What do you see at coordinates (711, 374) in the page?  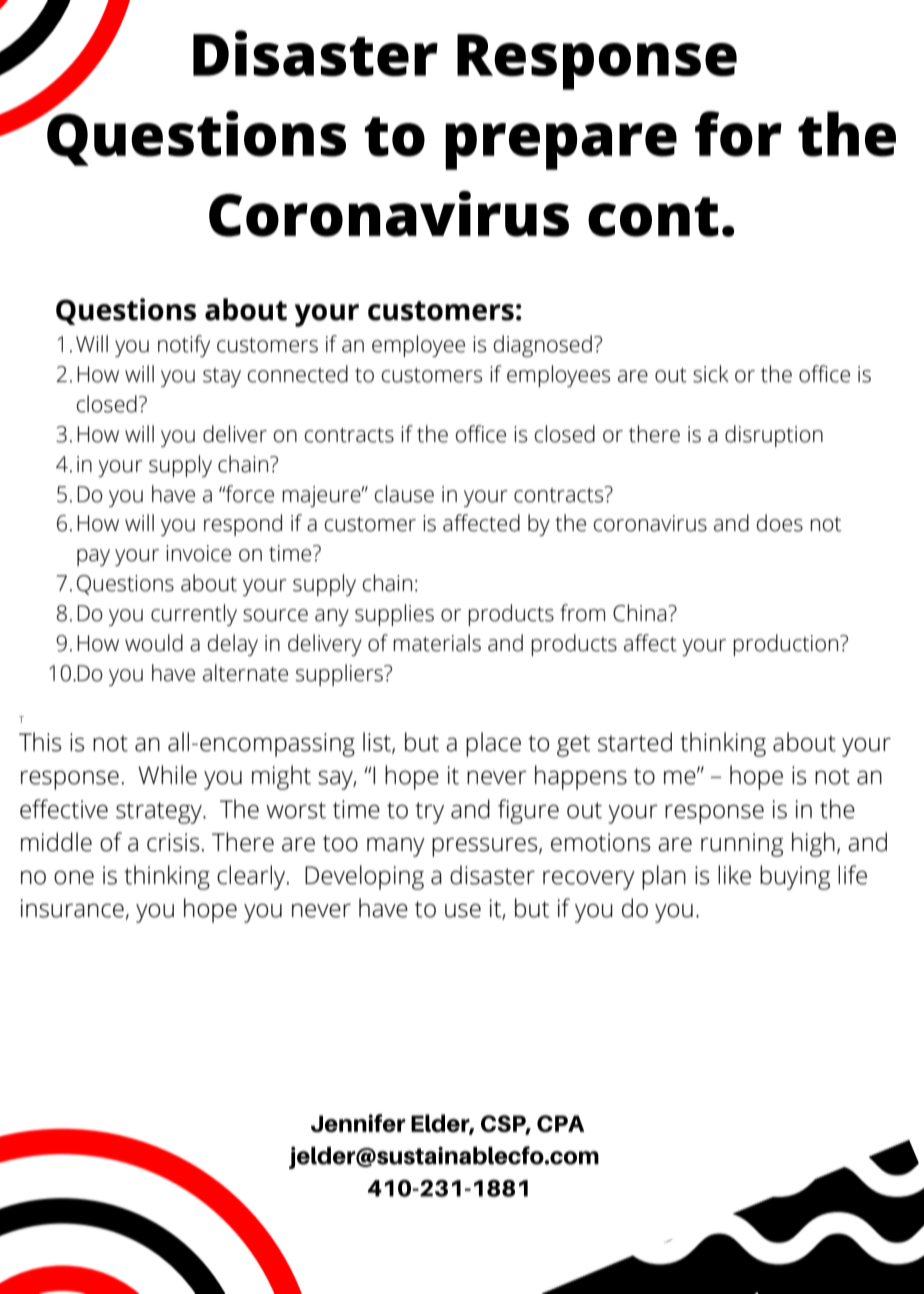 I see `sick` at bounding box center [711, 374].
